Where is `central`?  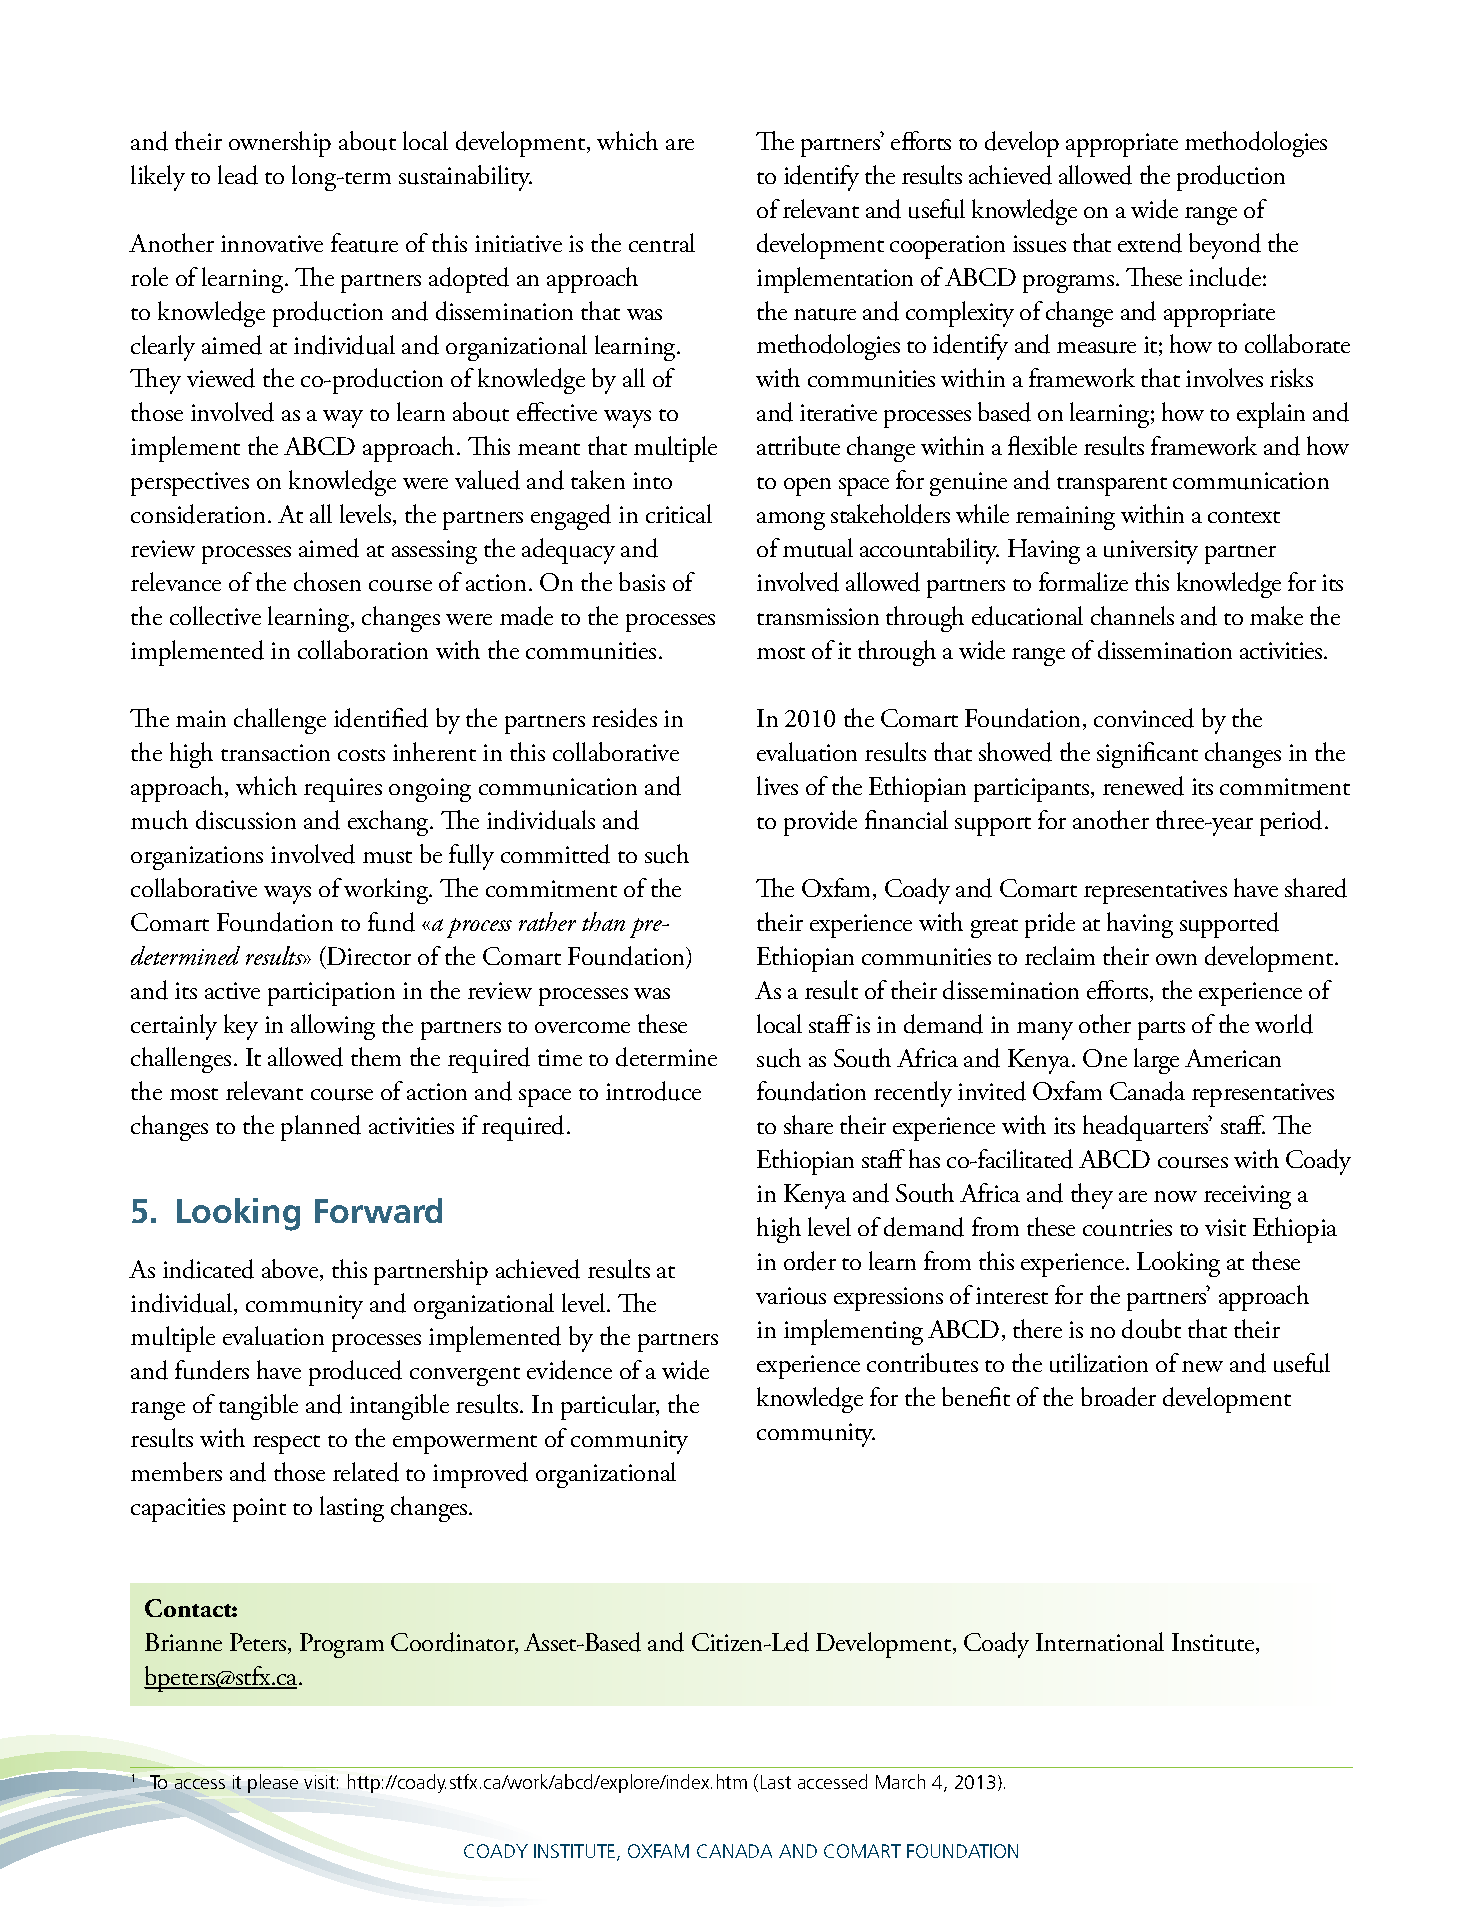 central is located at coordinates (662, 242).
